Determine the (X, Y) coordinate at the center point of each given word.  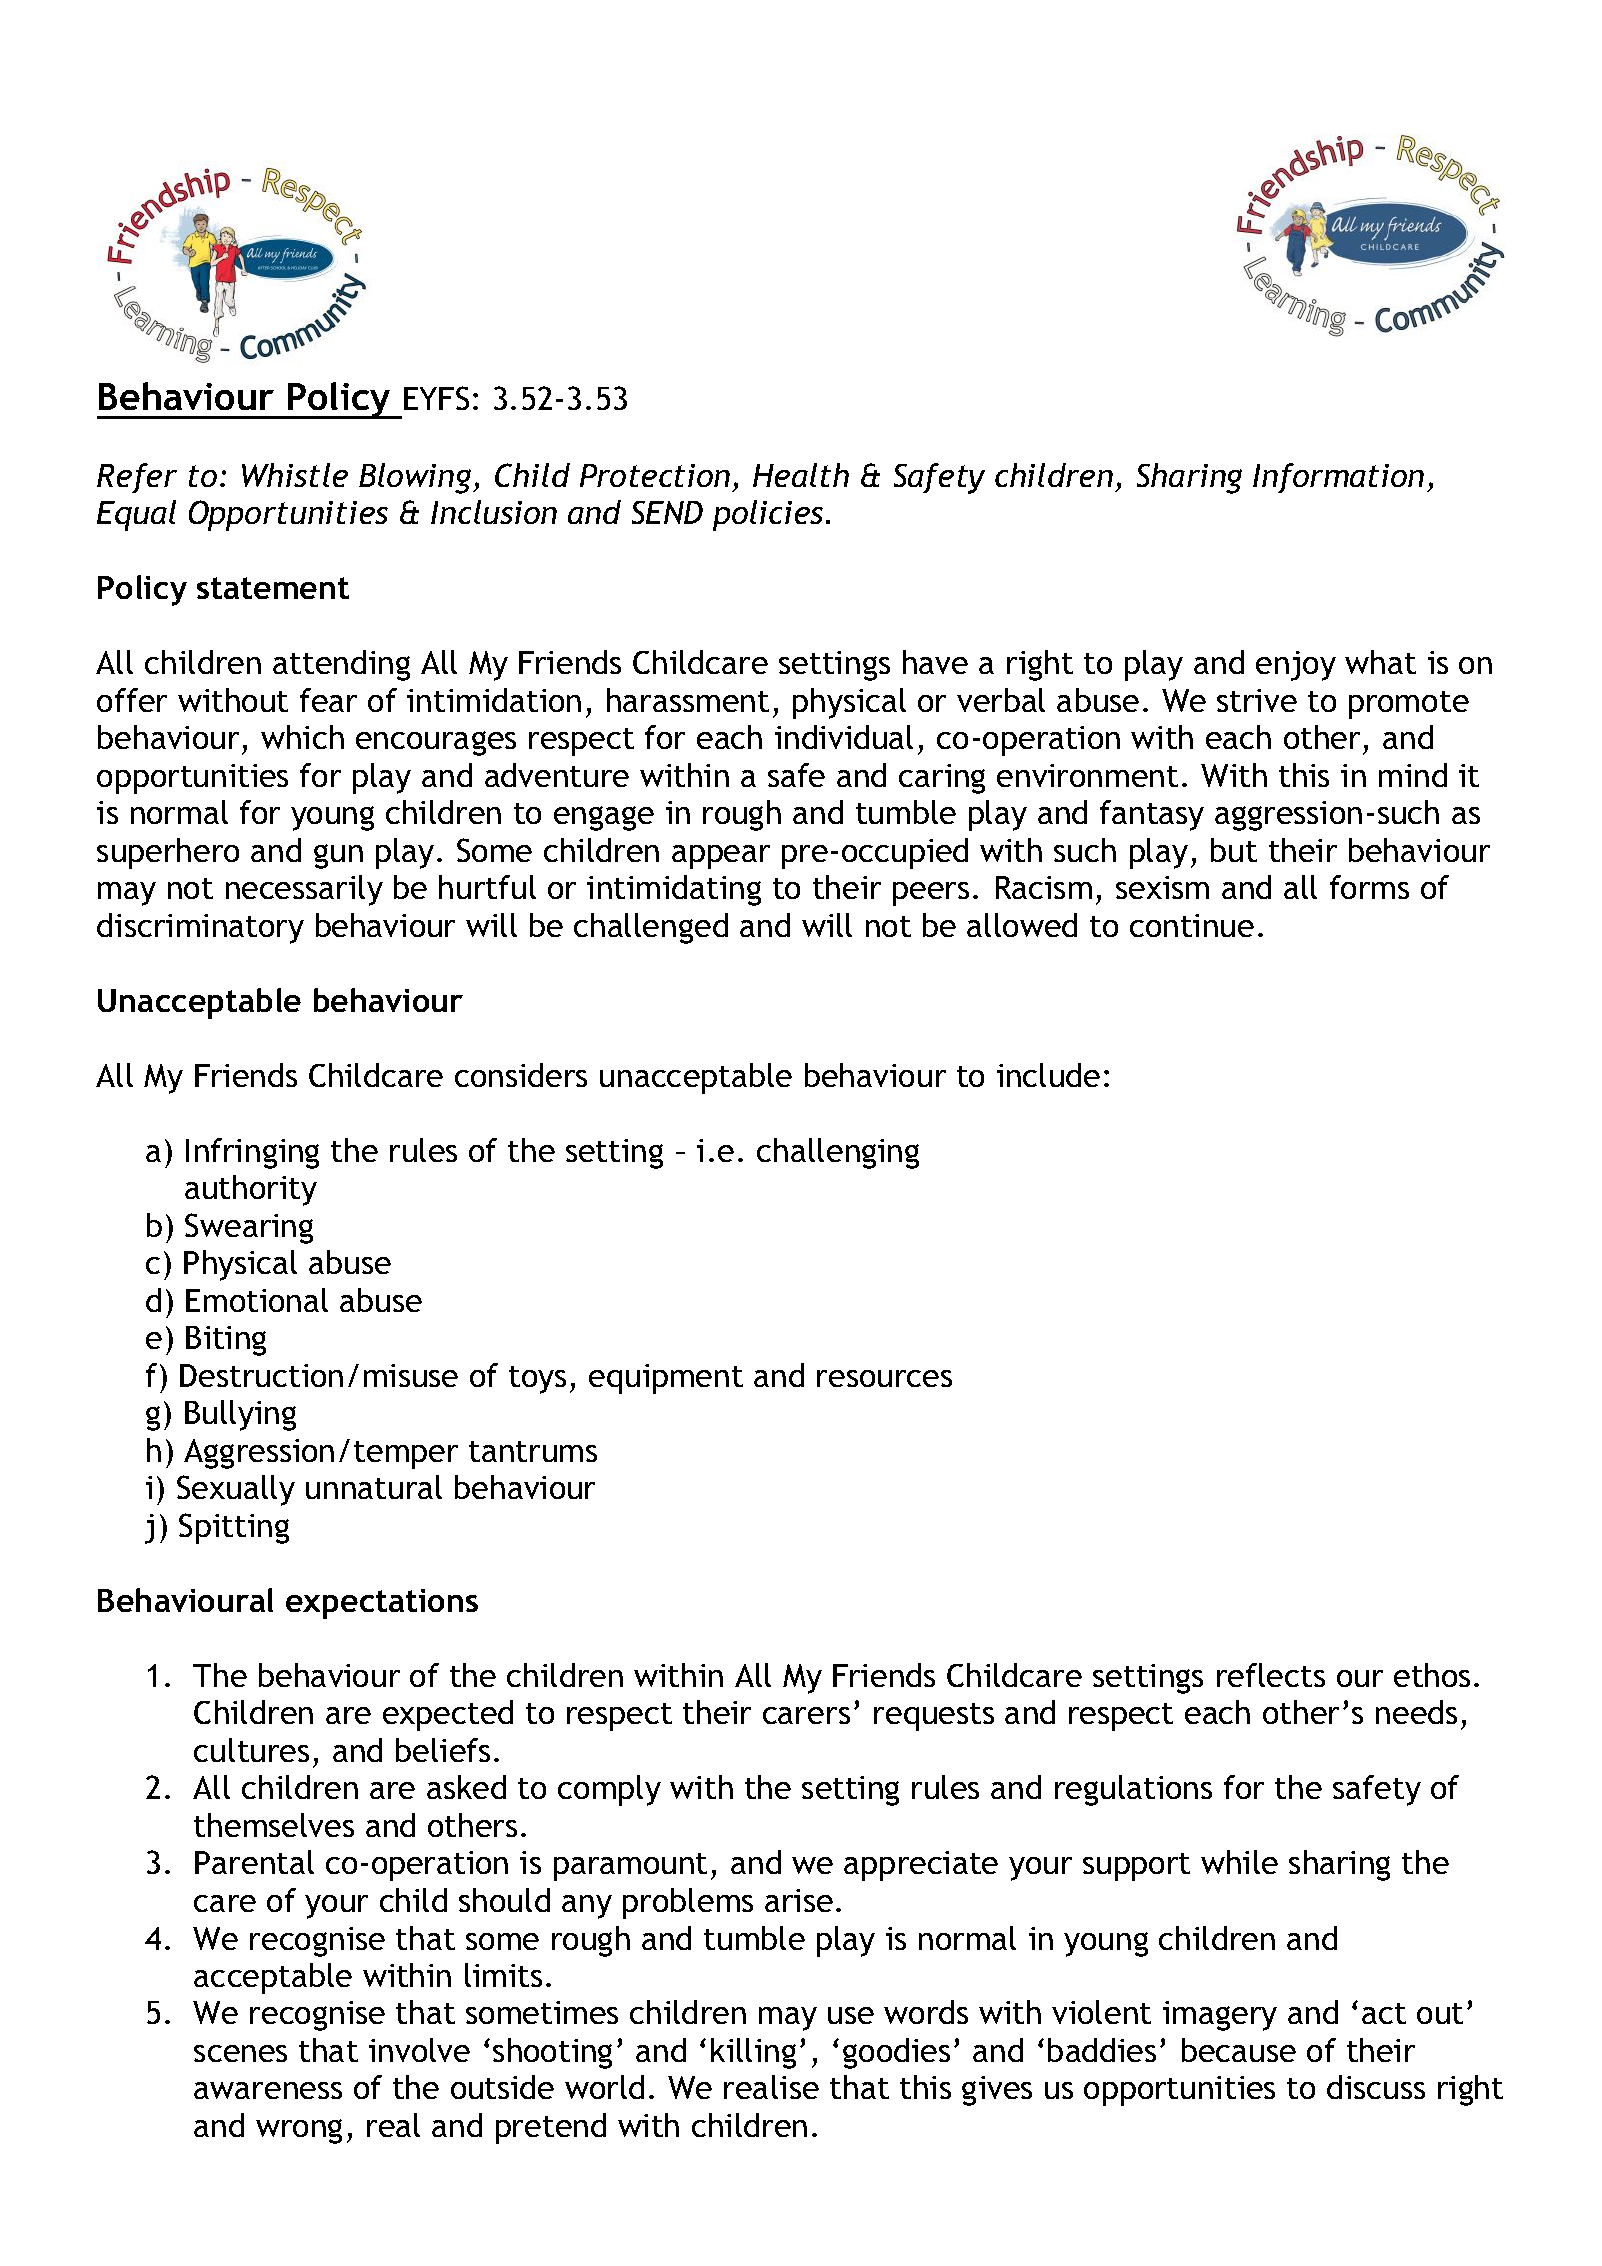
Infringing (252, 1153)
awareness (268, 2090)
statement (273, 588)
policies (768, 515)
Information (1338, 478)
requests (934, 1717)
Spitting (234, 1528)
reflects (1271, 1675)
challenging (838, 1153)
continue (1192, 925)
